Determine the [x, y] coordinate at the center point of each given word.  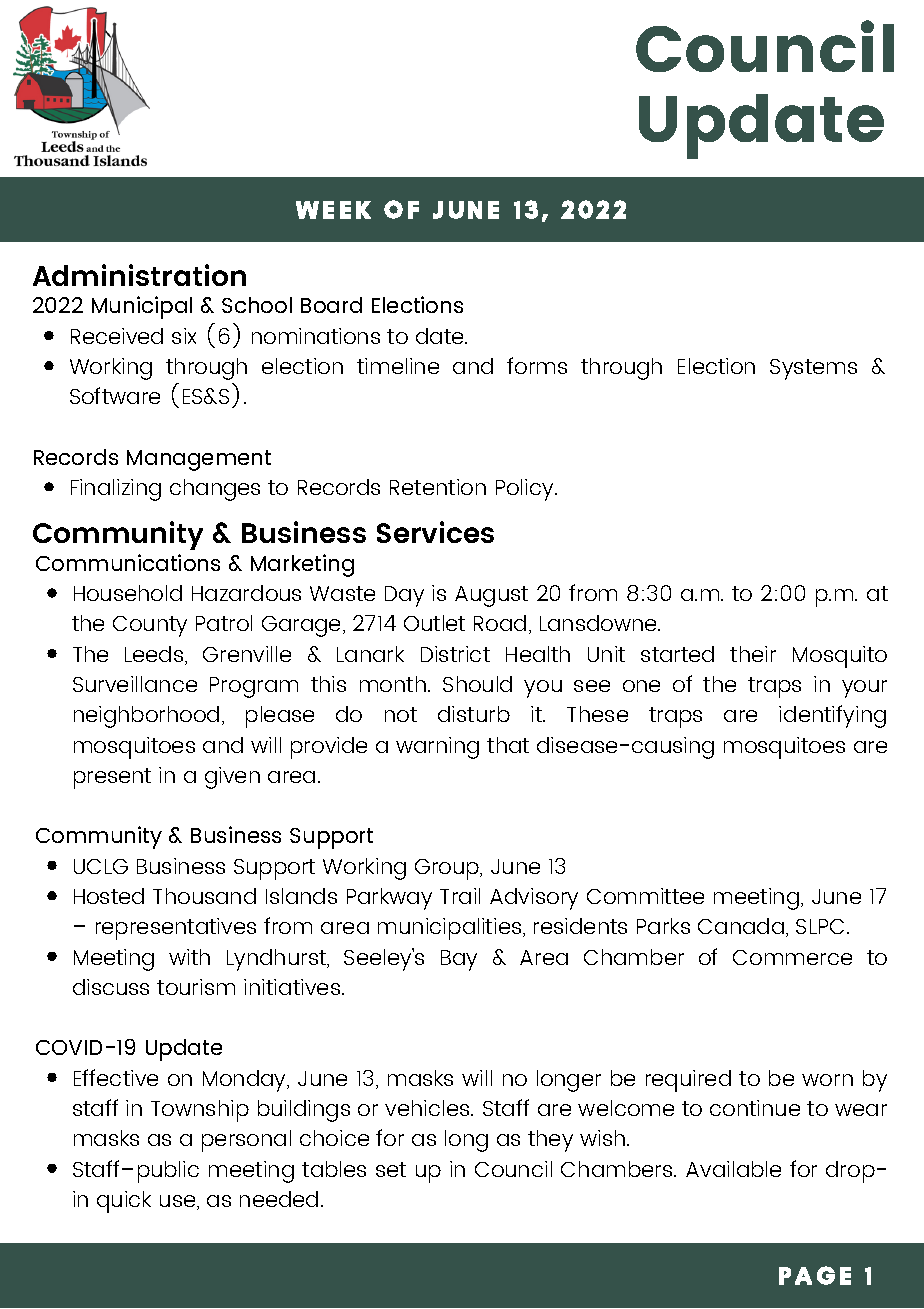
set [391, 1169]
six [184, 336]
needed [279, 1199]
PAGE [815, 1275]
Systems [813, 369]
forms [537, 365]
